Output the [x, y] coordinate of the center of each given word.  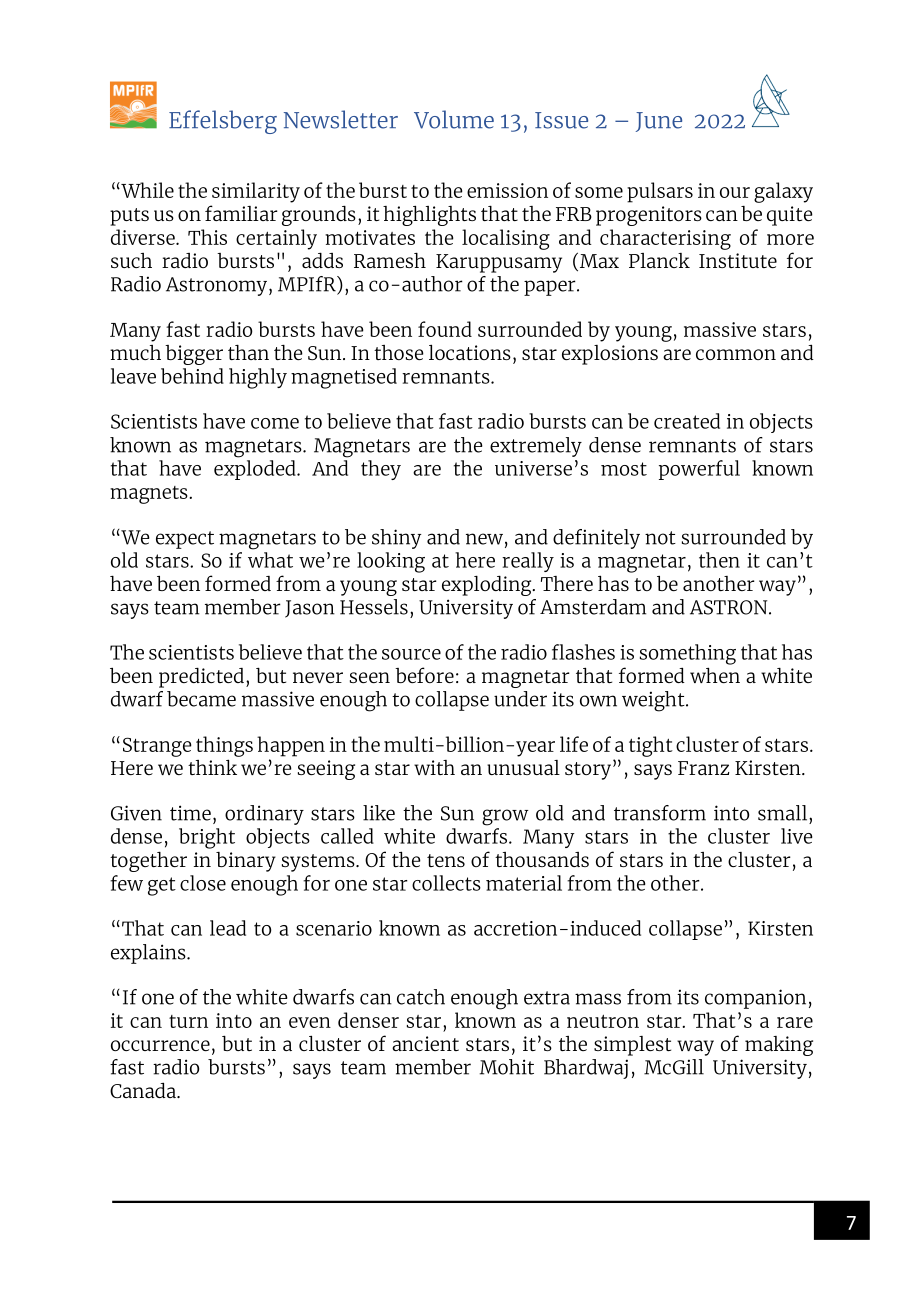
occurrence [160, 1045]
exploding [488, 585]
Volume [454, 119]
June [659, 122]
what [270, 560]
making [779, 1046]
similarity [256, 192]
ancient [425, 1043]
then [719, 560]
